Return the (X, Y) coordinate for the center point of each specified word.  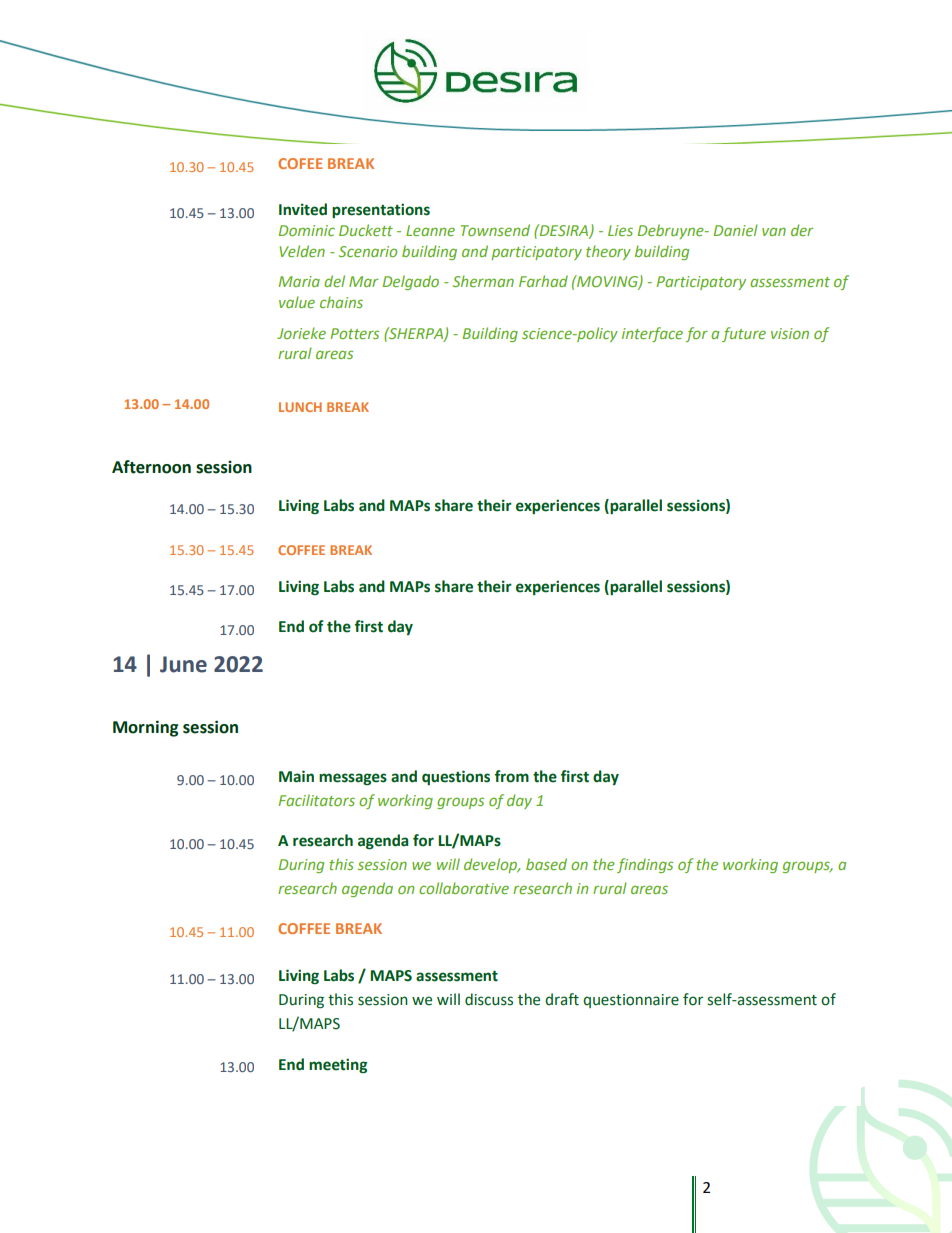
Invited (303, 209)
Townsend (495, 230)
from (512, 776)
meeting (338, 1065)
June (183, 664)
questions (456, 777)
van (774, 231)
